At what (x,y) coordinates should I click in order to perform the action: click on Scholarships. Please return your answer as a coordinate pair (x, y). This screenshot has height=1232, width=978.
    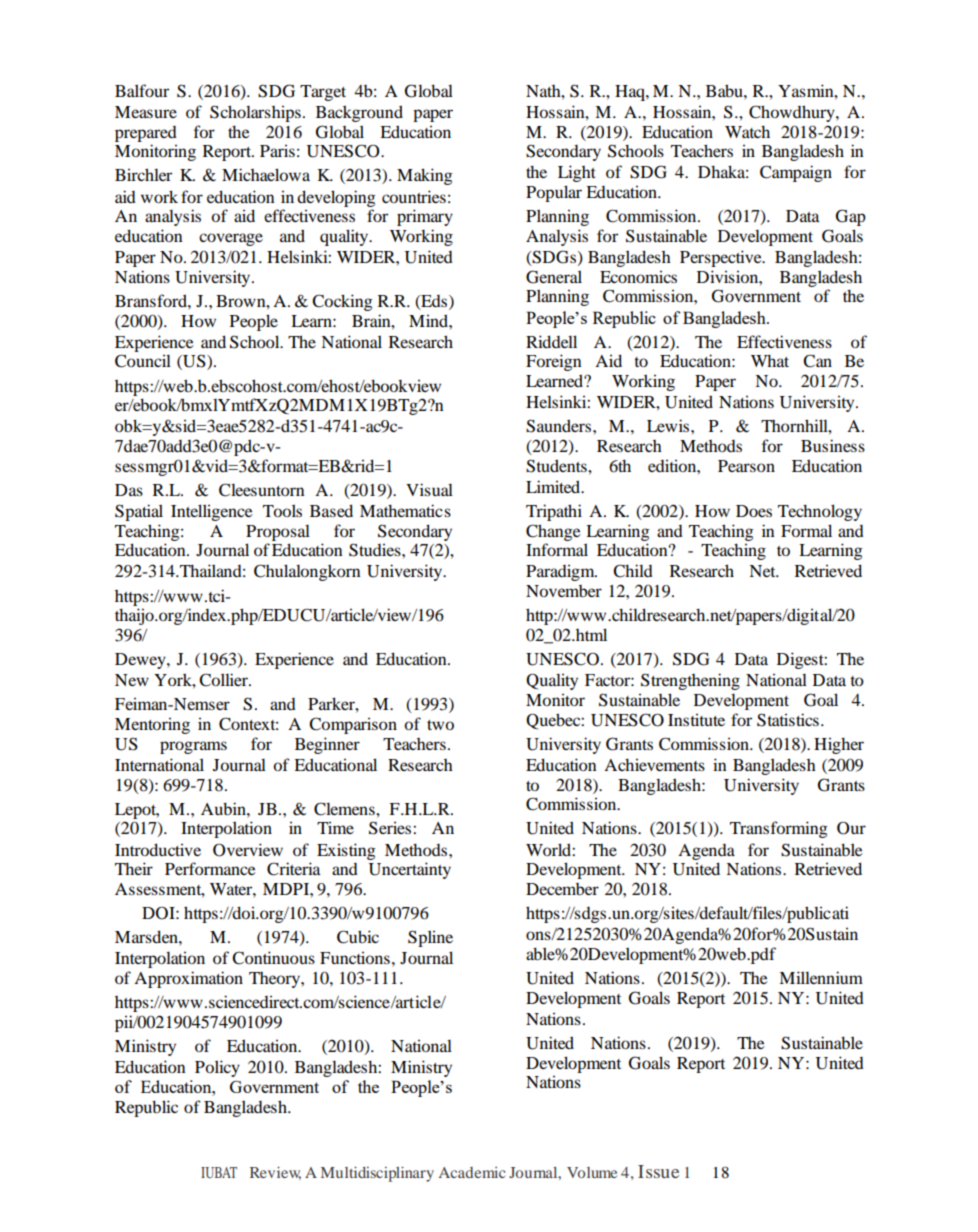
    Looking at the image, I should click on (255, 113).
